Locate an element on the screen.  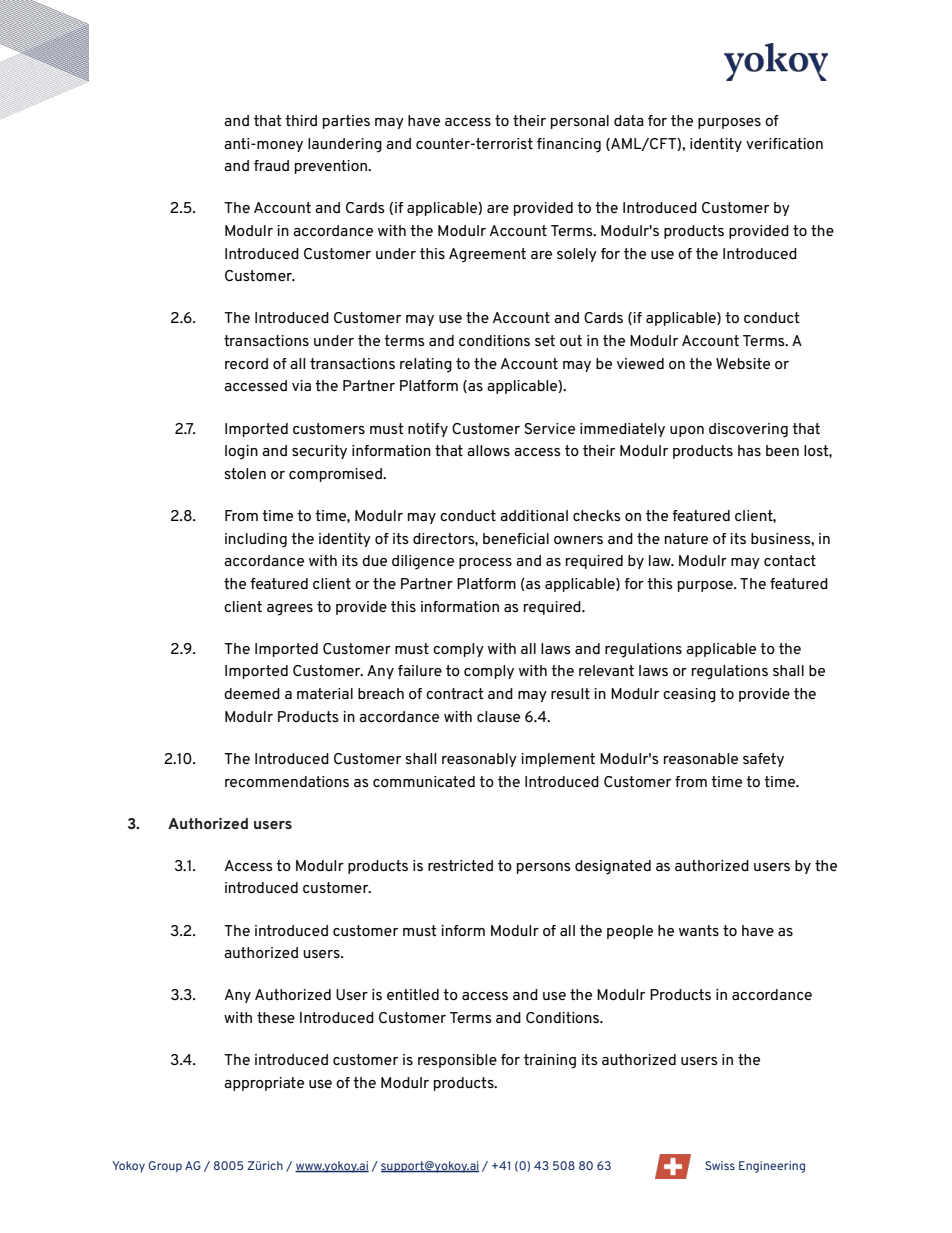
reasonable is located at coordinates (701, 758).
